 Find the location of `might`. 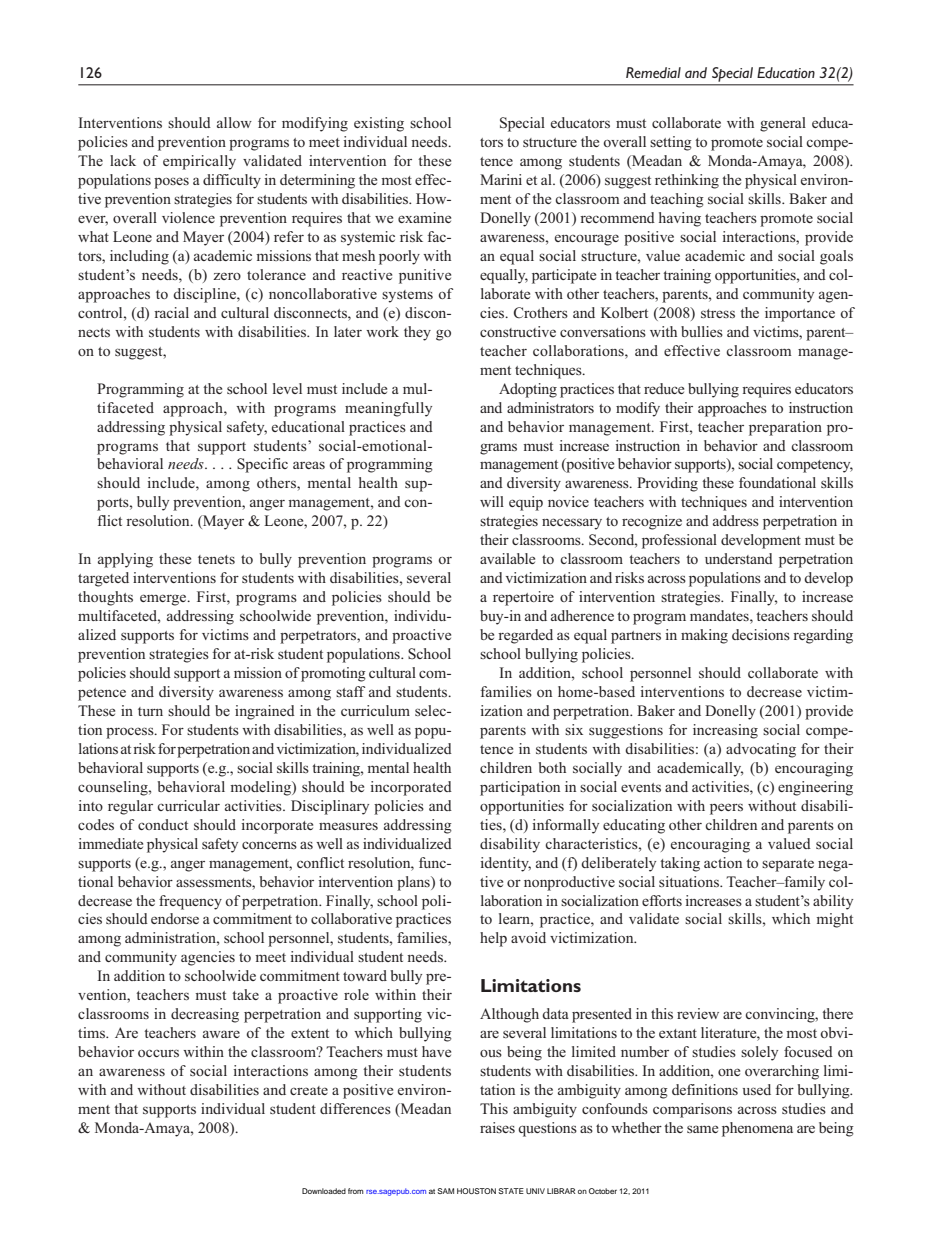

might is located at coordinates (834, 920).
